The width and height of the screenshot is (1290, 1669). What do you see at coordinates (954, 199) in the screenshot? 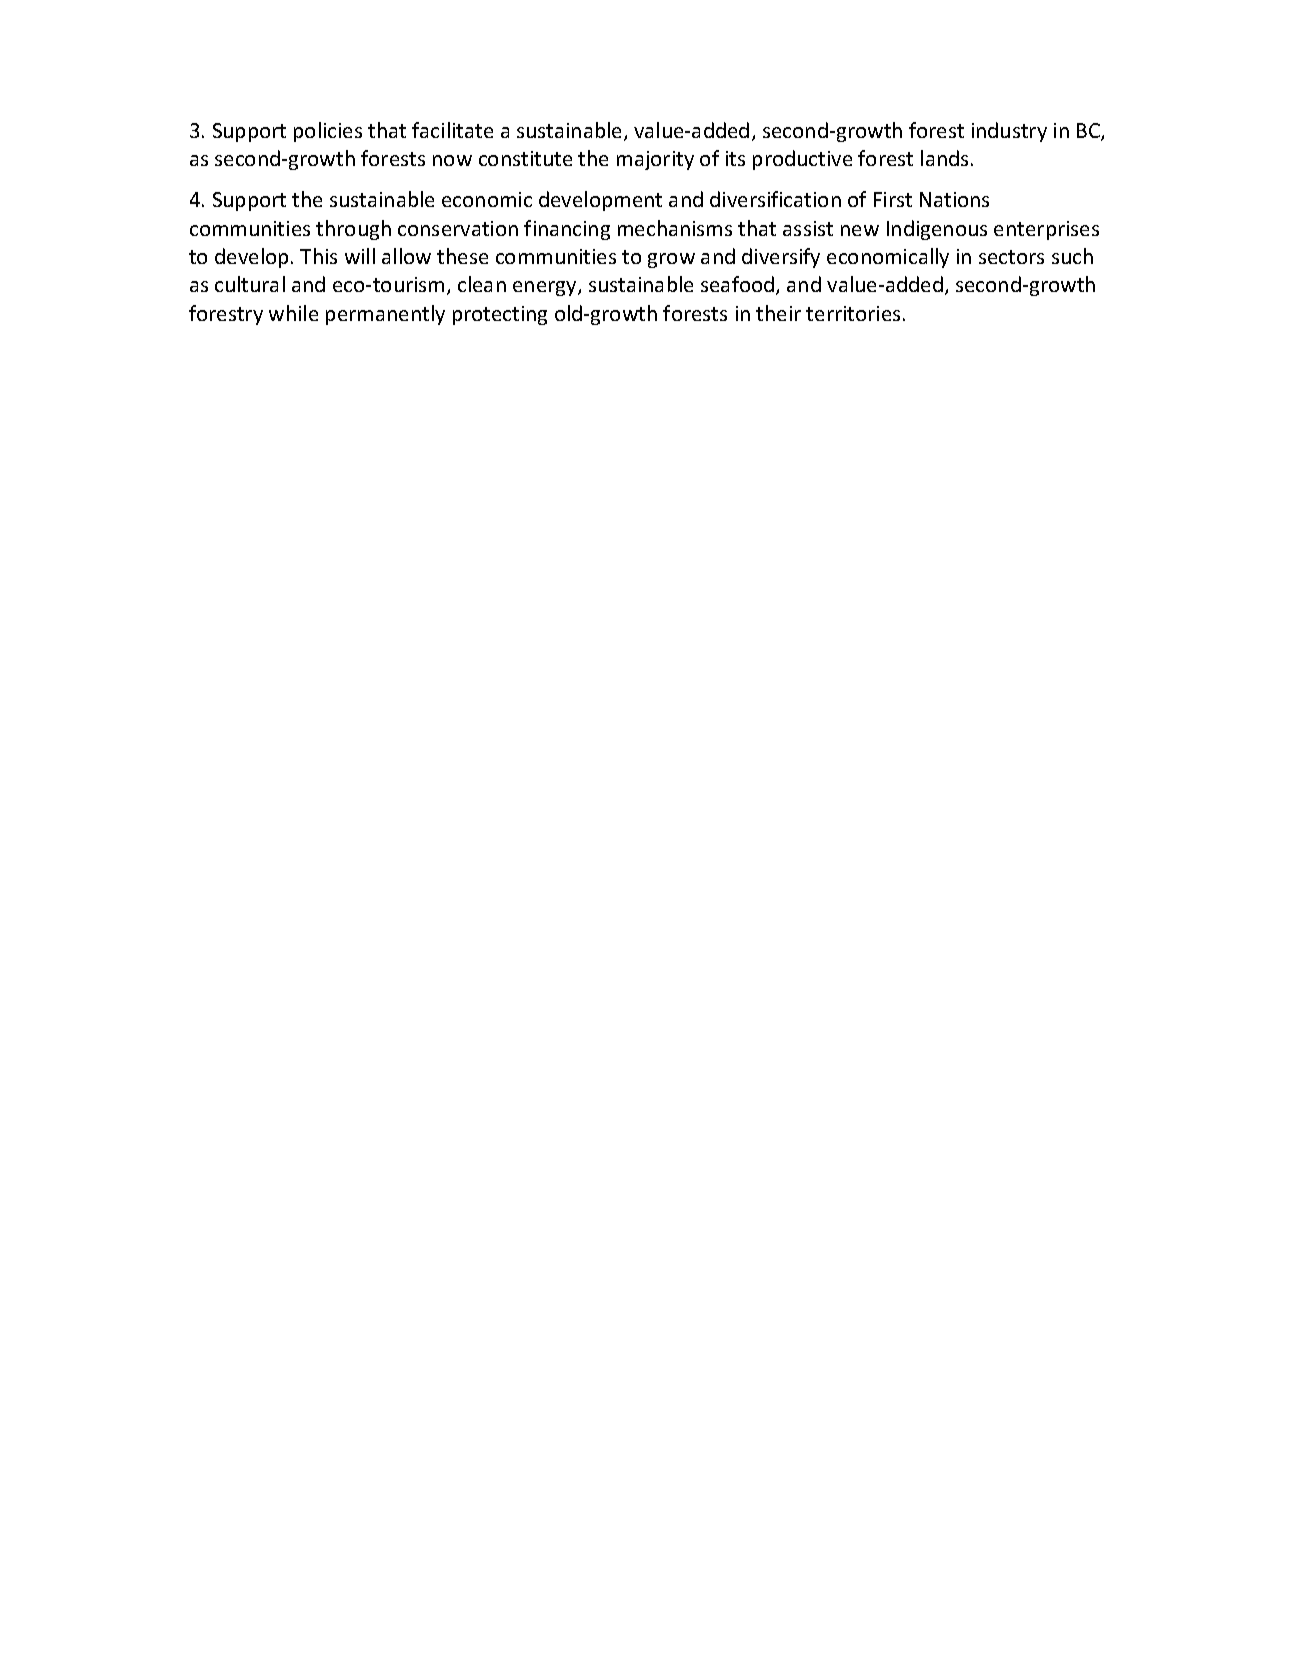
I see `Nations` at bounding box center [954, 199].
